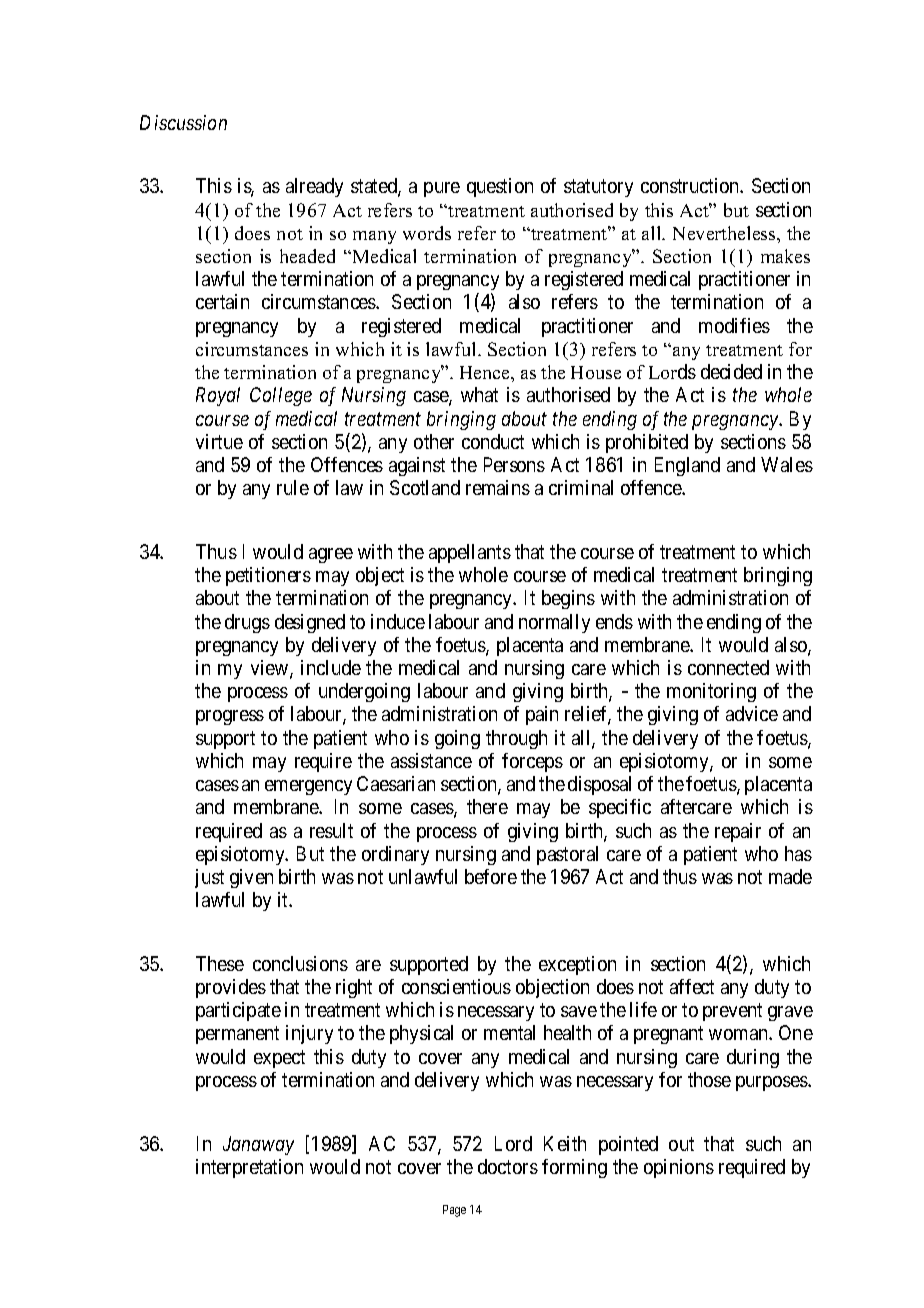  What do you see at coordinates (293, 487) in the image?
I see `rule` at bounding box center [293, 487].
